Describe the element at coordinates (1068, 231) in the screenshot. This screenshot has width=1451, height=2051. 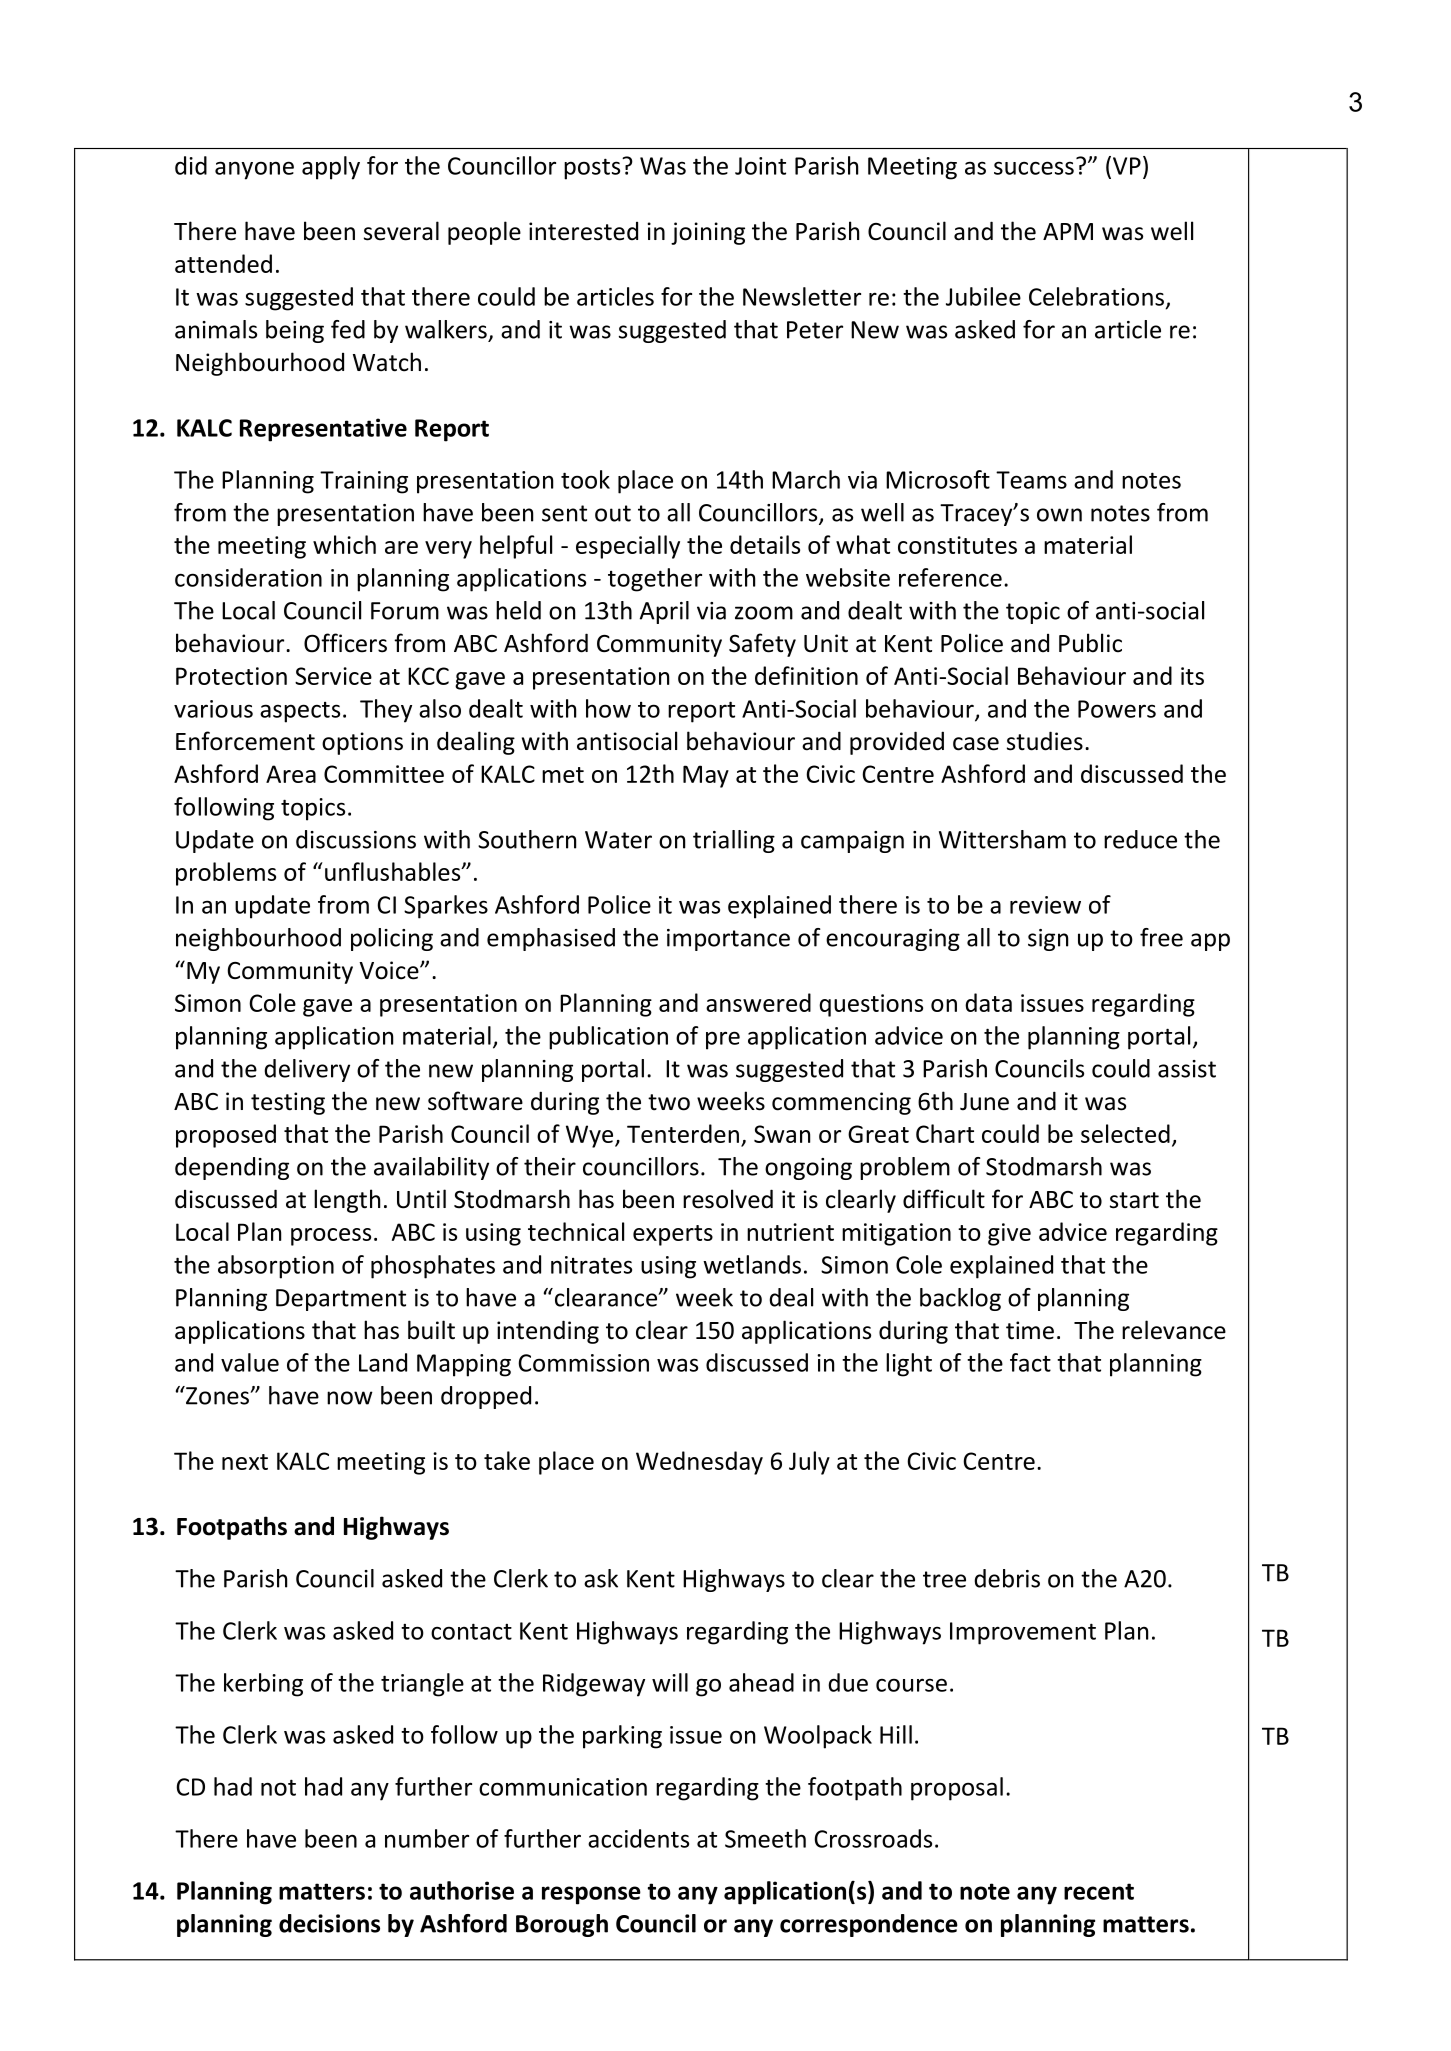
I see `APM` at that location.
